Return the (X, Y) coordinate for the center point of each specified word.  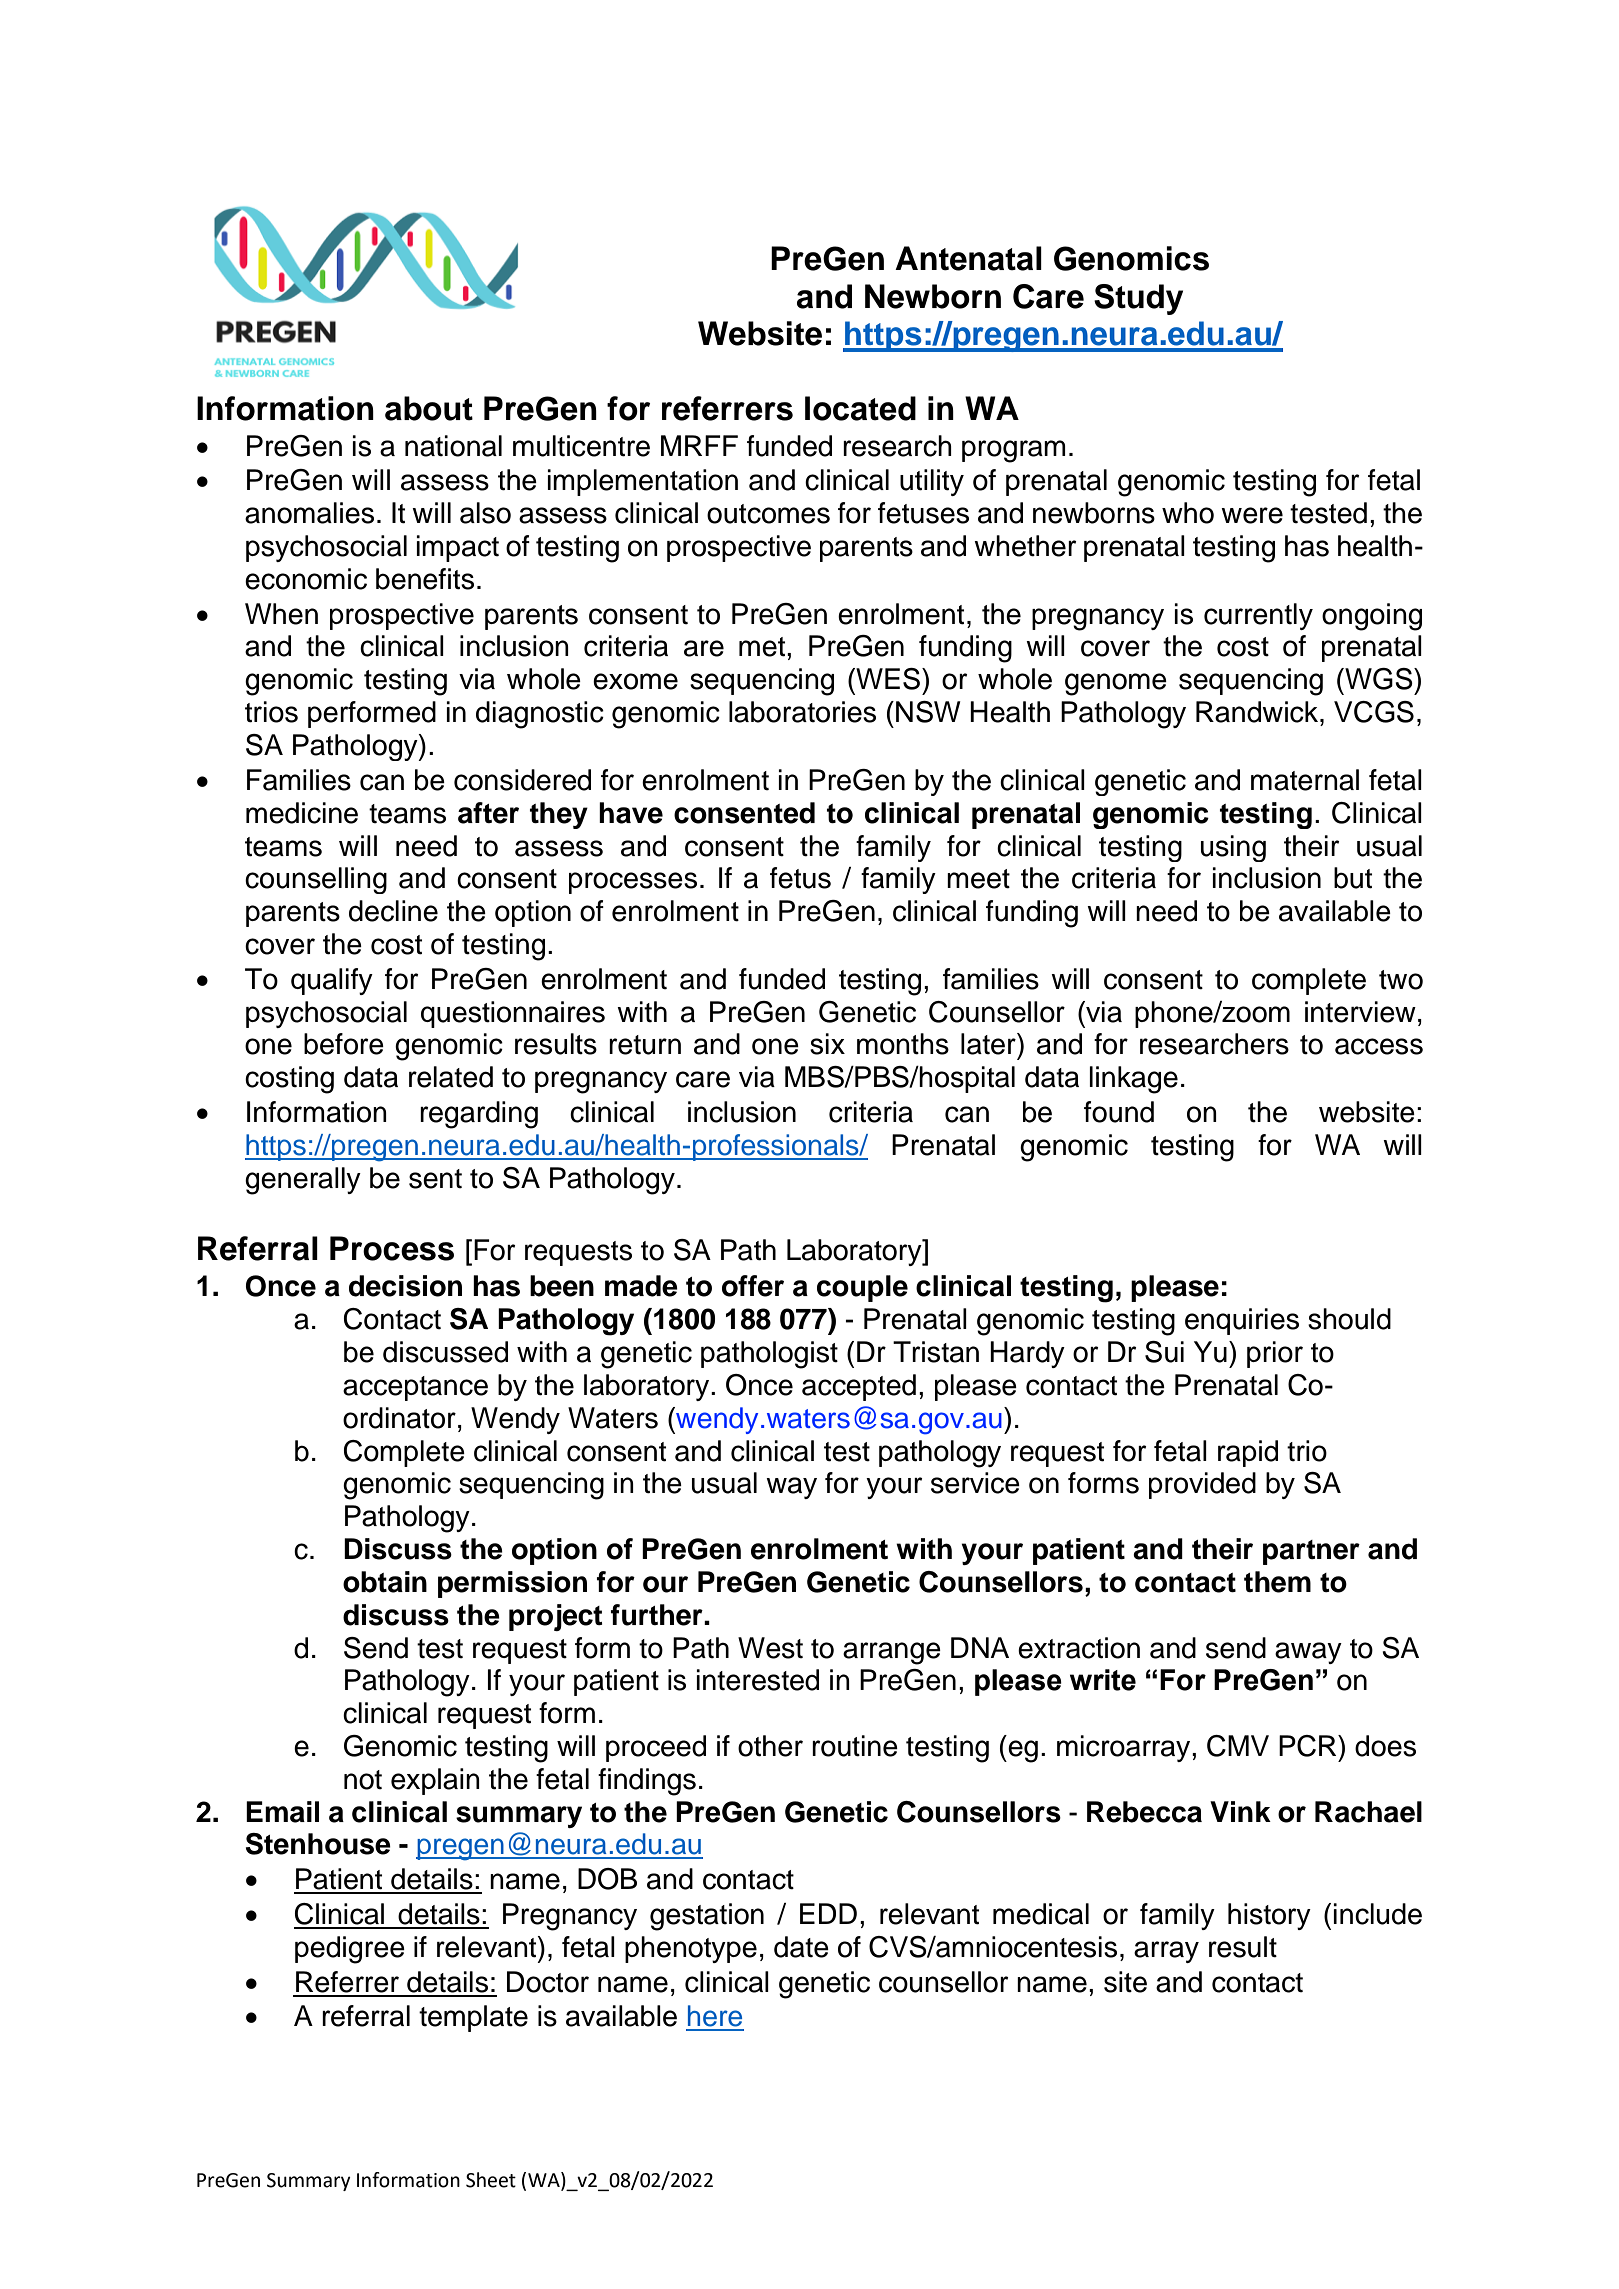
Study (1138, 299)
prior (1275, 1354)
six (827, 1044)
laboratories (802, 712)
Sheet (491, 2180)
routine (855, 1746)
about (429, 408)
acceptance (415, 1388)
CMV (1238, 1746)
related (451, 1077)
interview (1360, 1012)
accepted (859, 1387)
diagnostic (540, 715)
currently (1258, 616)
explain (435, 1781)
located (860, 408)
